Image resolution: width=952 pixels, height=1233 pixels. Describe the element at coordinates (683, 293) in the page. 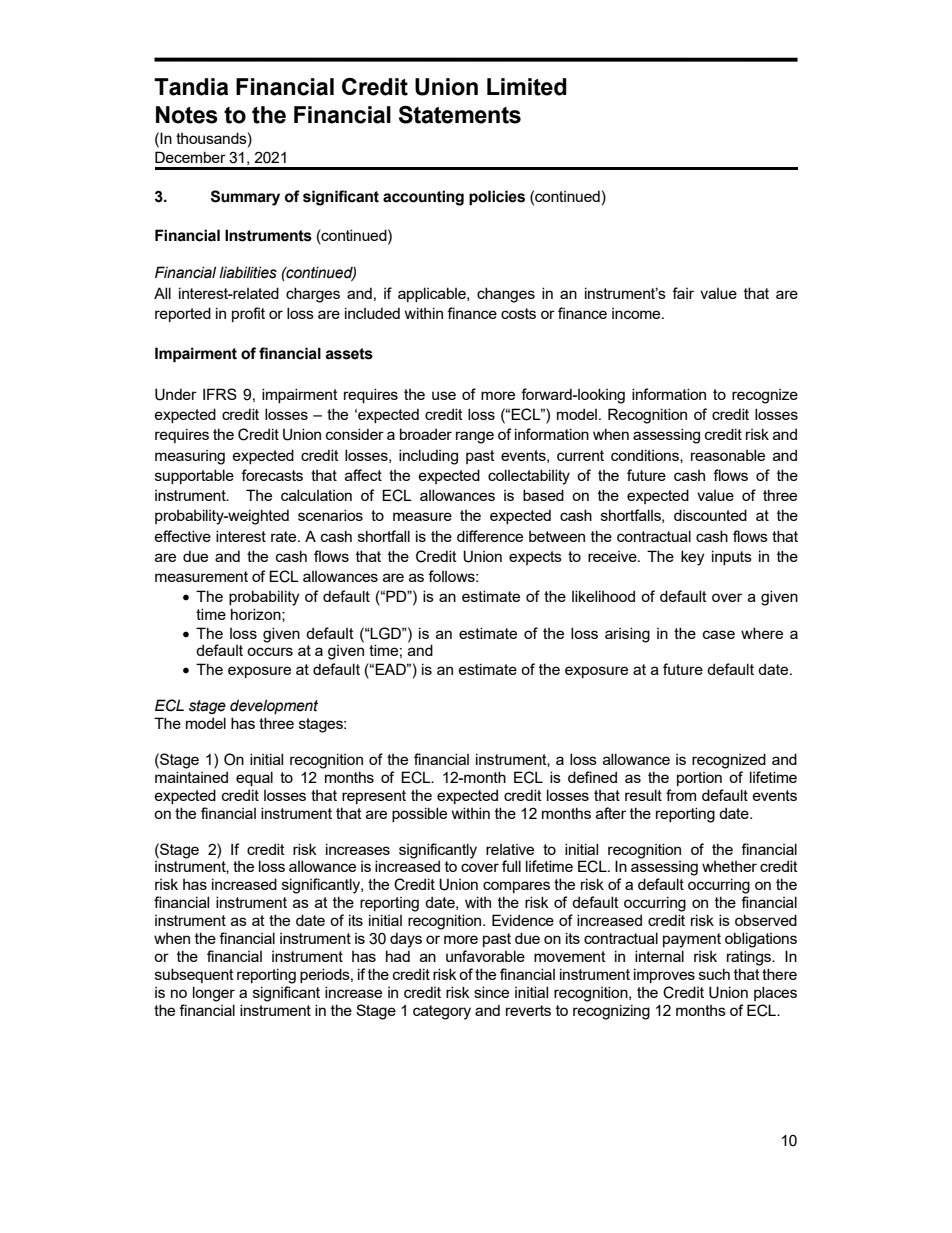

I see `fair` at that location.
